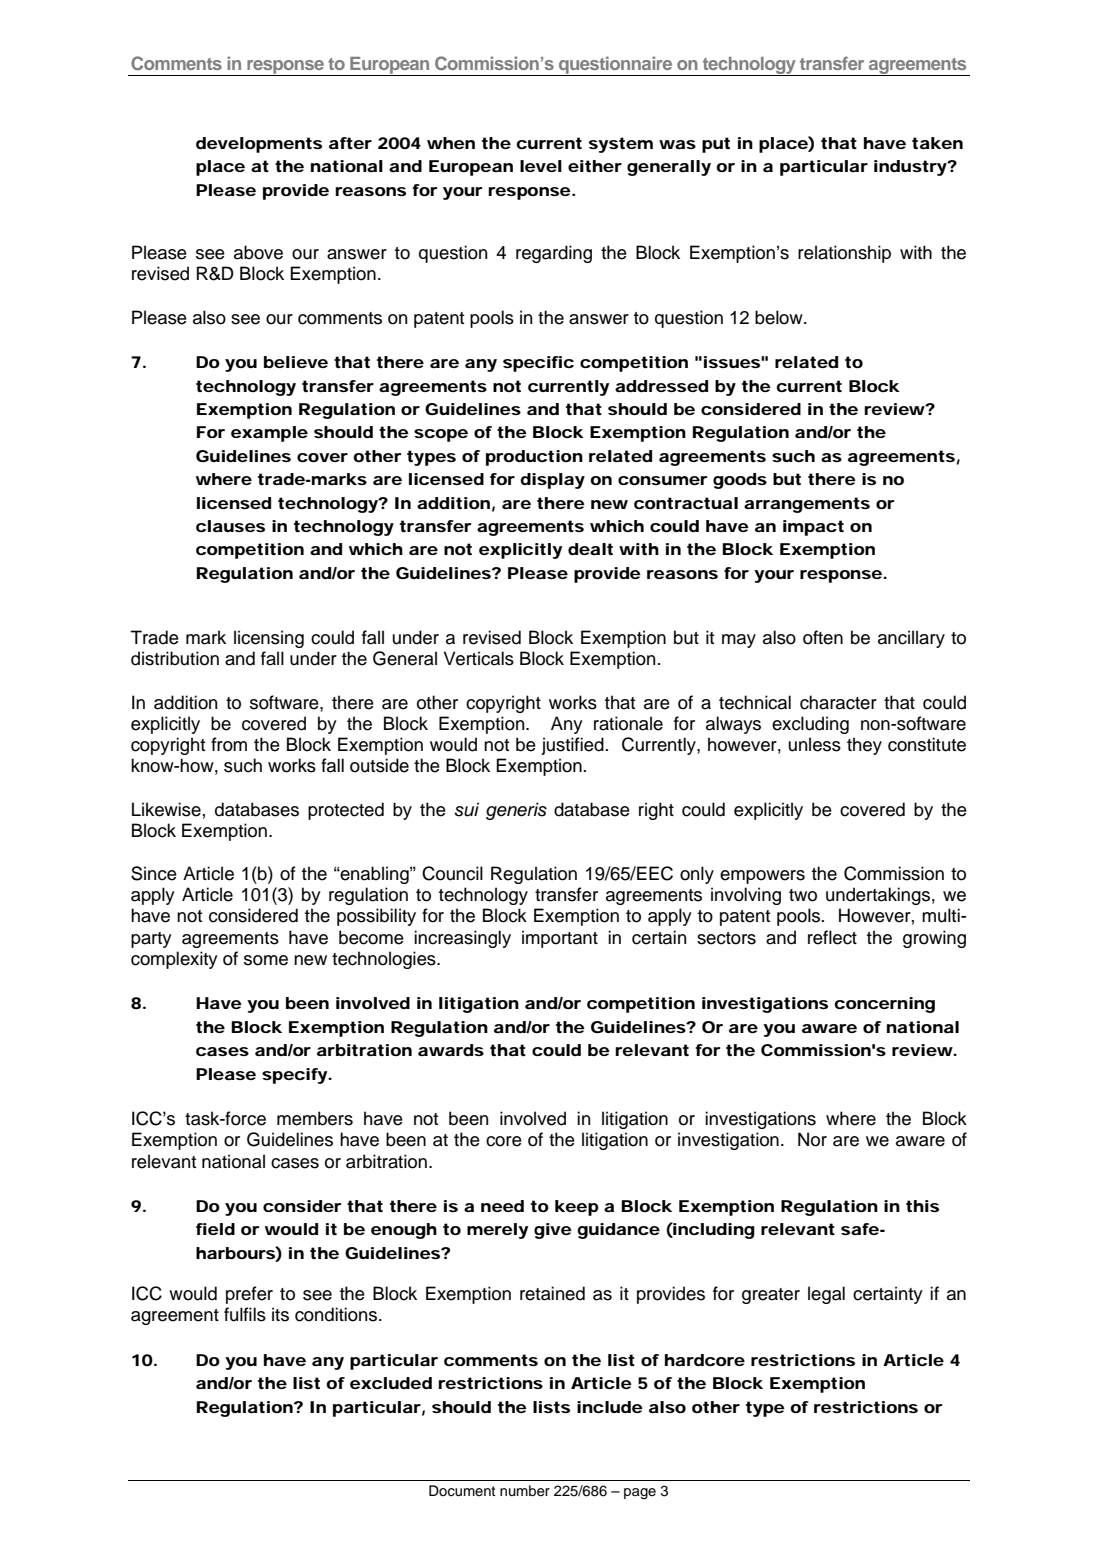  Describe the element at coordinates (594, 166) in the image. I see `either` at that location.
